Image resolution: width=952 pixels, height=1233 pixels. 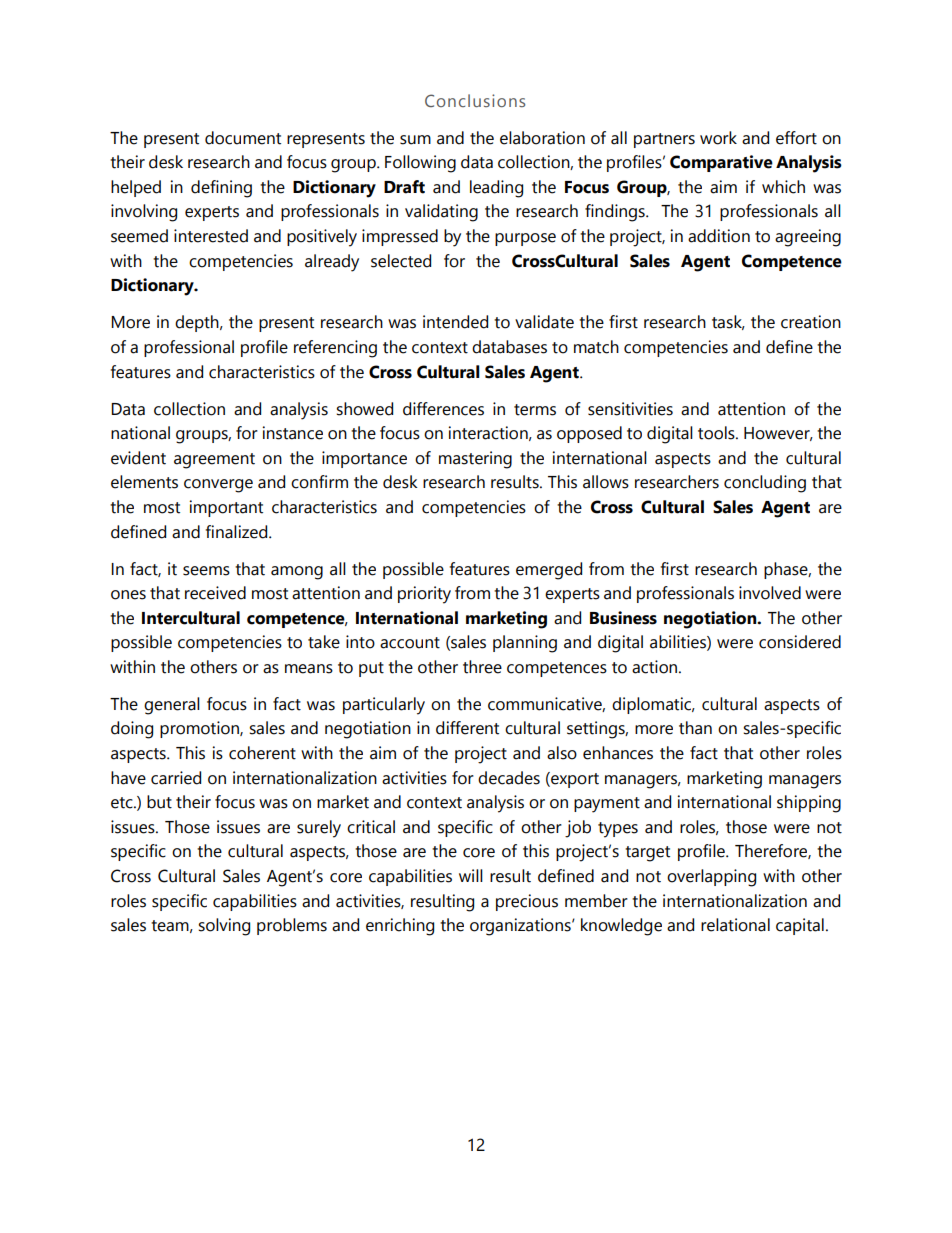 What do you see at coordinates (718, 138) in the screenshot?
I see `work` at bounding box center [718, 138].
